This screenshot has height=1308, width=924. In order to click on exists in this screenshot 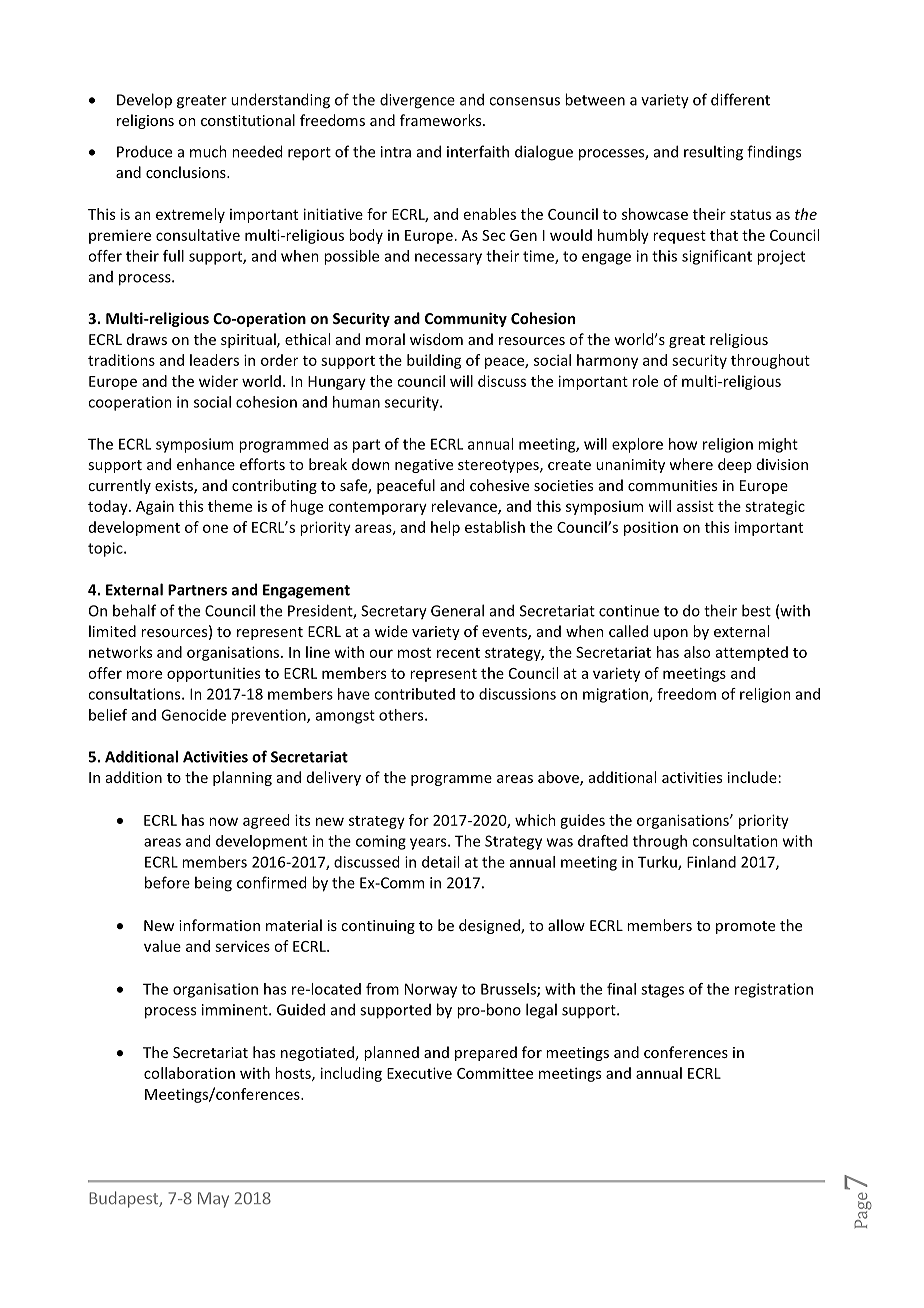, I will do `click(175, 487)`.
